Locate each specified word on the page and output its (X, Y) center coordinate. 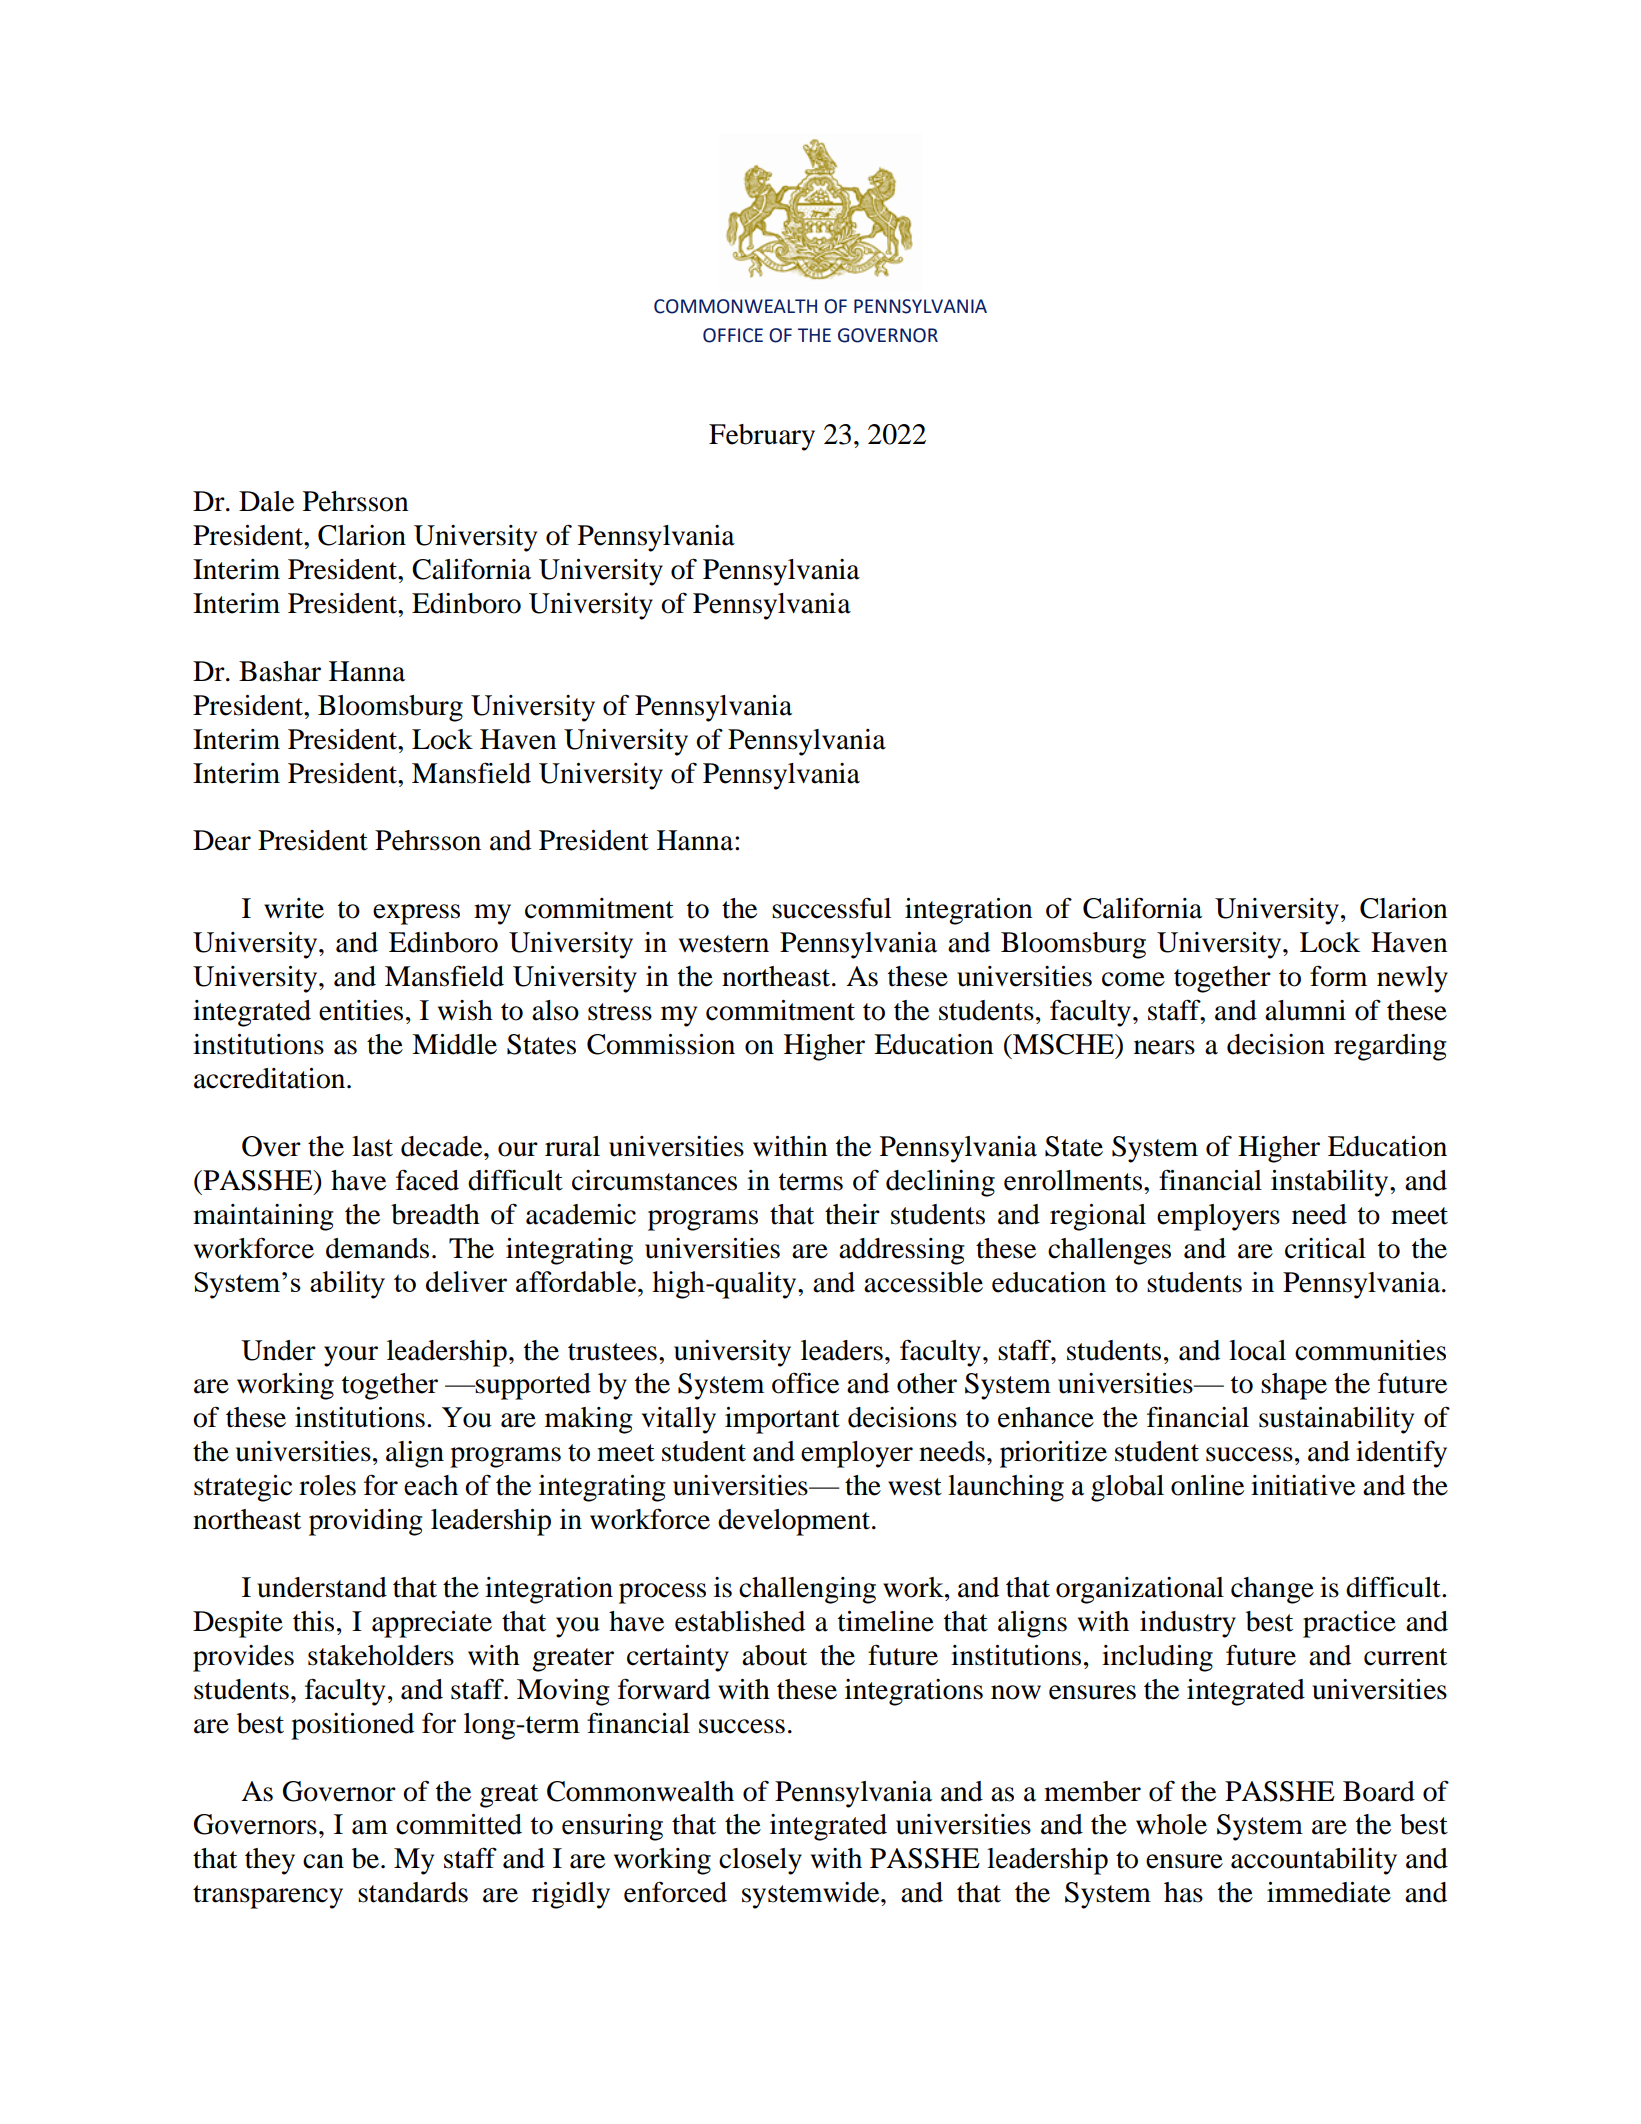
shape (1294, 1386)
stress (620, 1012)
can (323, 1861)
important (782, 1420)
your (351, 1356)
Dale (266, 501)
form (1338, 976)
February (762, 437)
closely (760, 1861)
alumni (1305, 1010)
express (416, 914)
